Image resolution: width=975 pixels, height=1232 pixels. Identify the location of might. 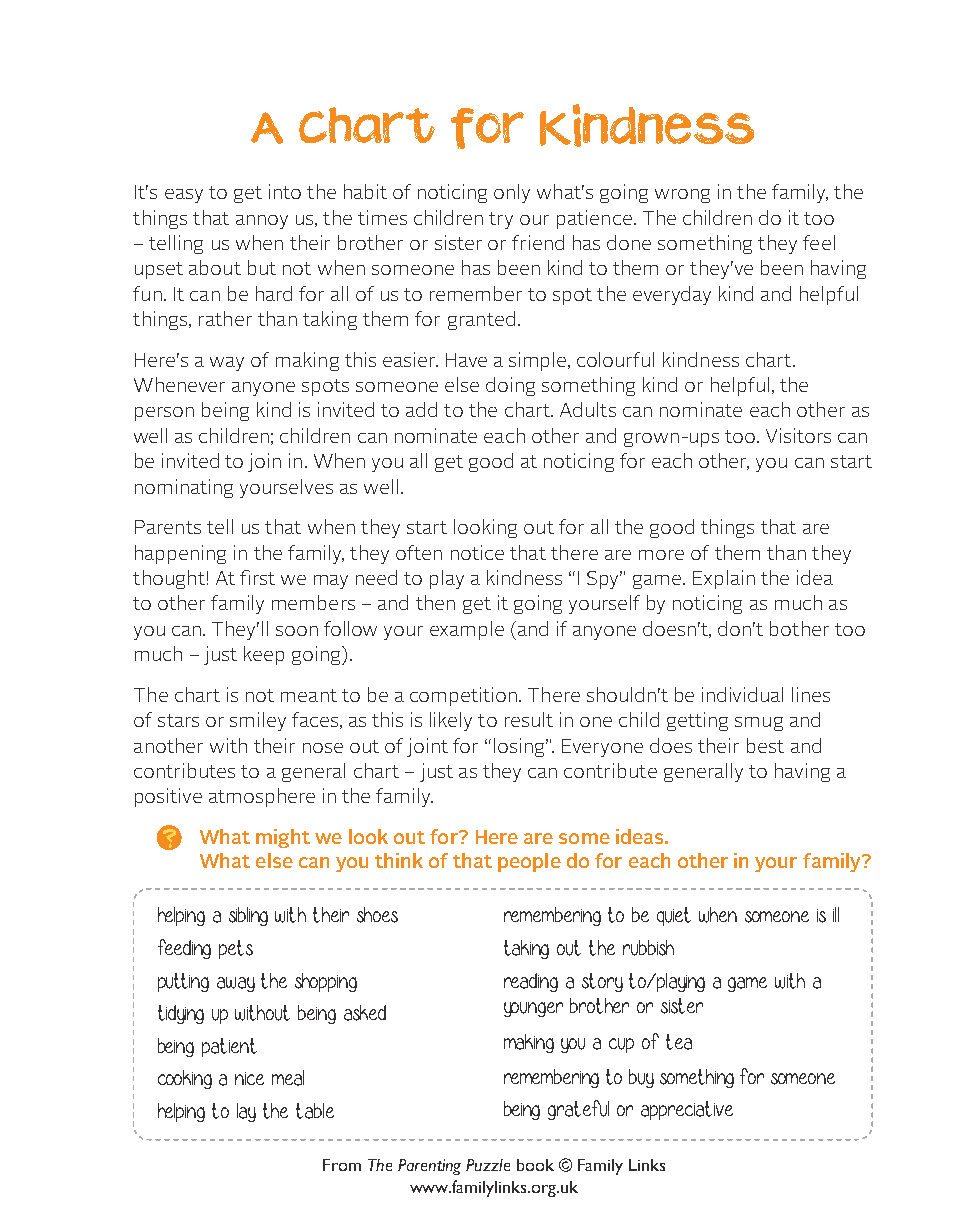
(283, 838).
